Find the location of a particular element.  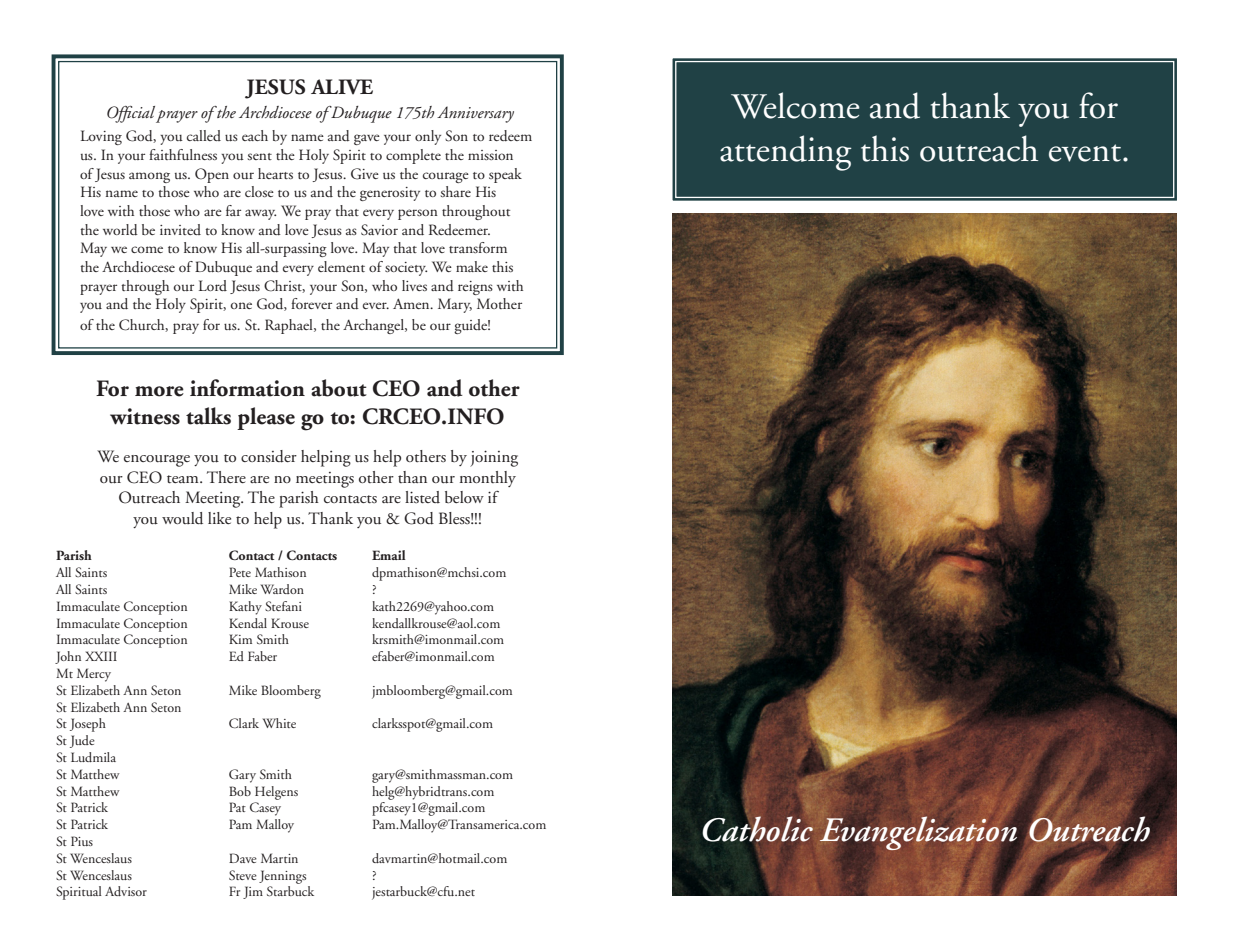

Jennings is located at coordinates (282, 877).
